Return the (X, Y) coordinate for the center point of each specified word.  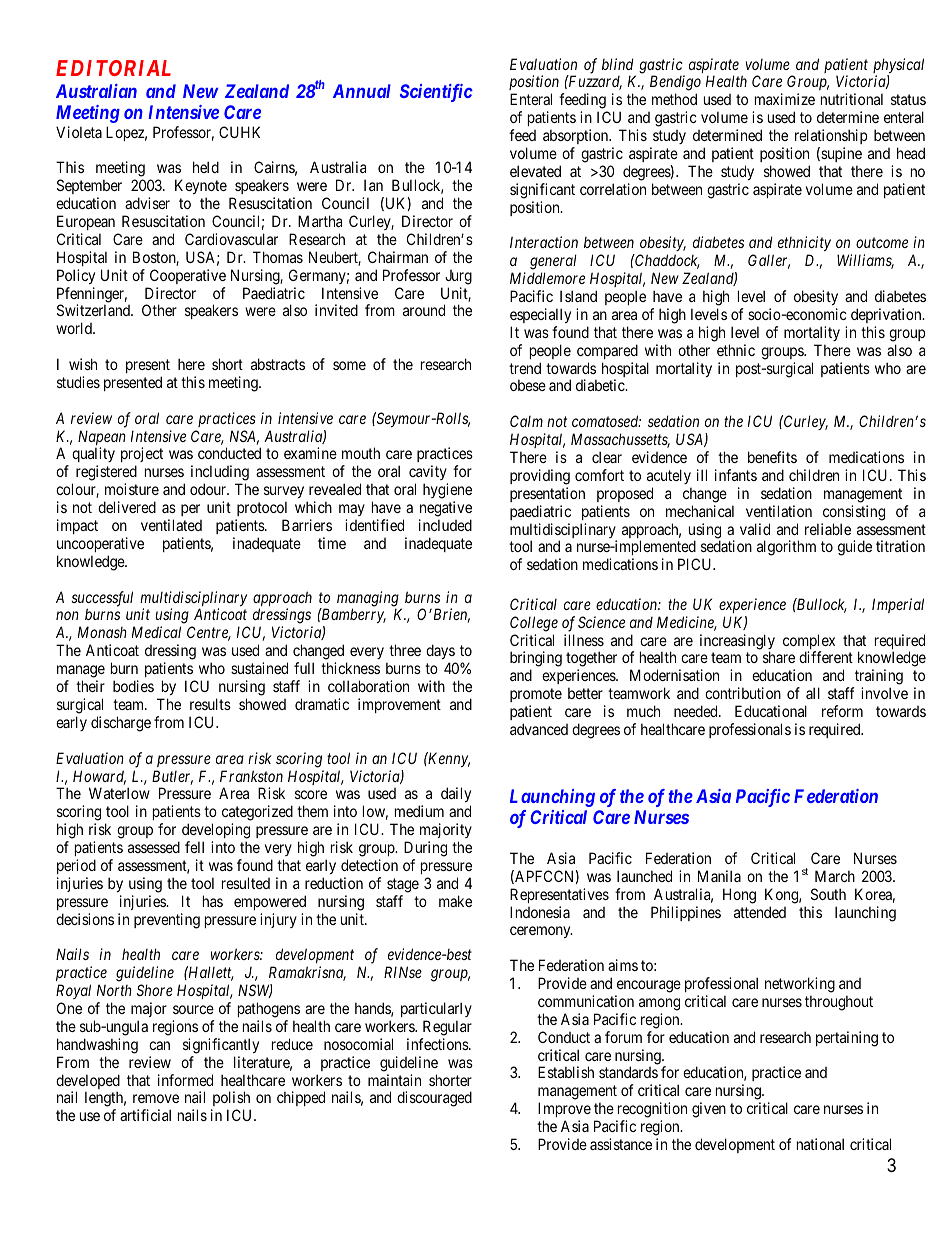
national (820, 1144)
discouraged (434, 1099)
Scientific (436, 93)
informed (185, 1080)
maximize (785, 99)
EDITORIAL (113, 68)
